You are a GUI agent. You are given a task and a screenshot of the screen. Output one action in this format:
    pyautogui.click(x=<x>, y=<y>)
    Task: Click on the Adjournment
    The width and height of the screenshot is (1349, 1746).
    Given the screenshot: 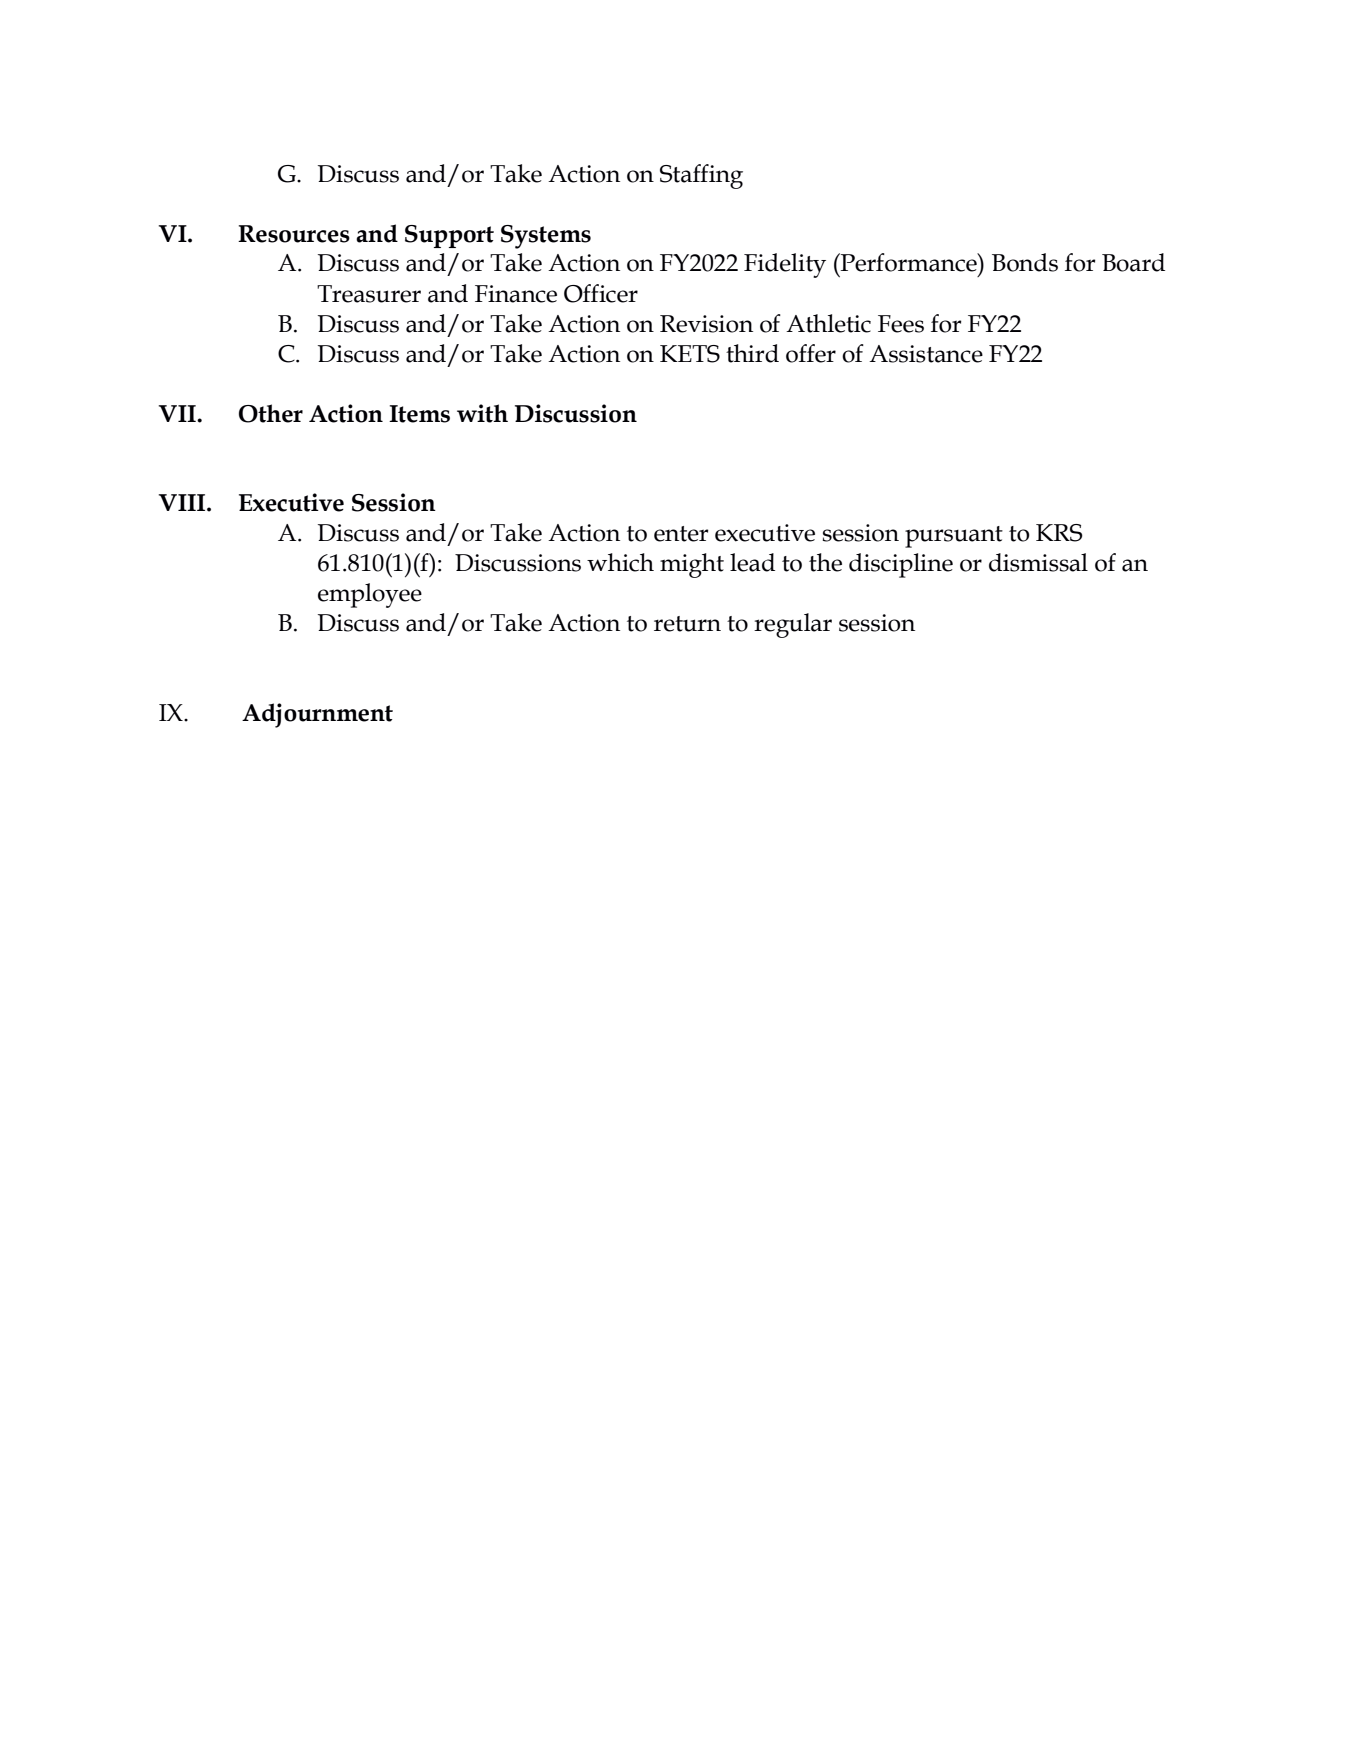 What is the action you would take?
    pyautogui.click(x=317, y=715)
